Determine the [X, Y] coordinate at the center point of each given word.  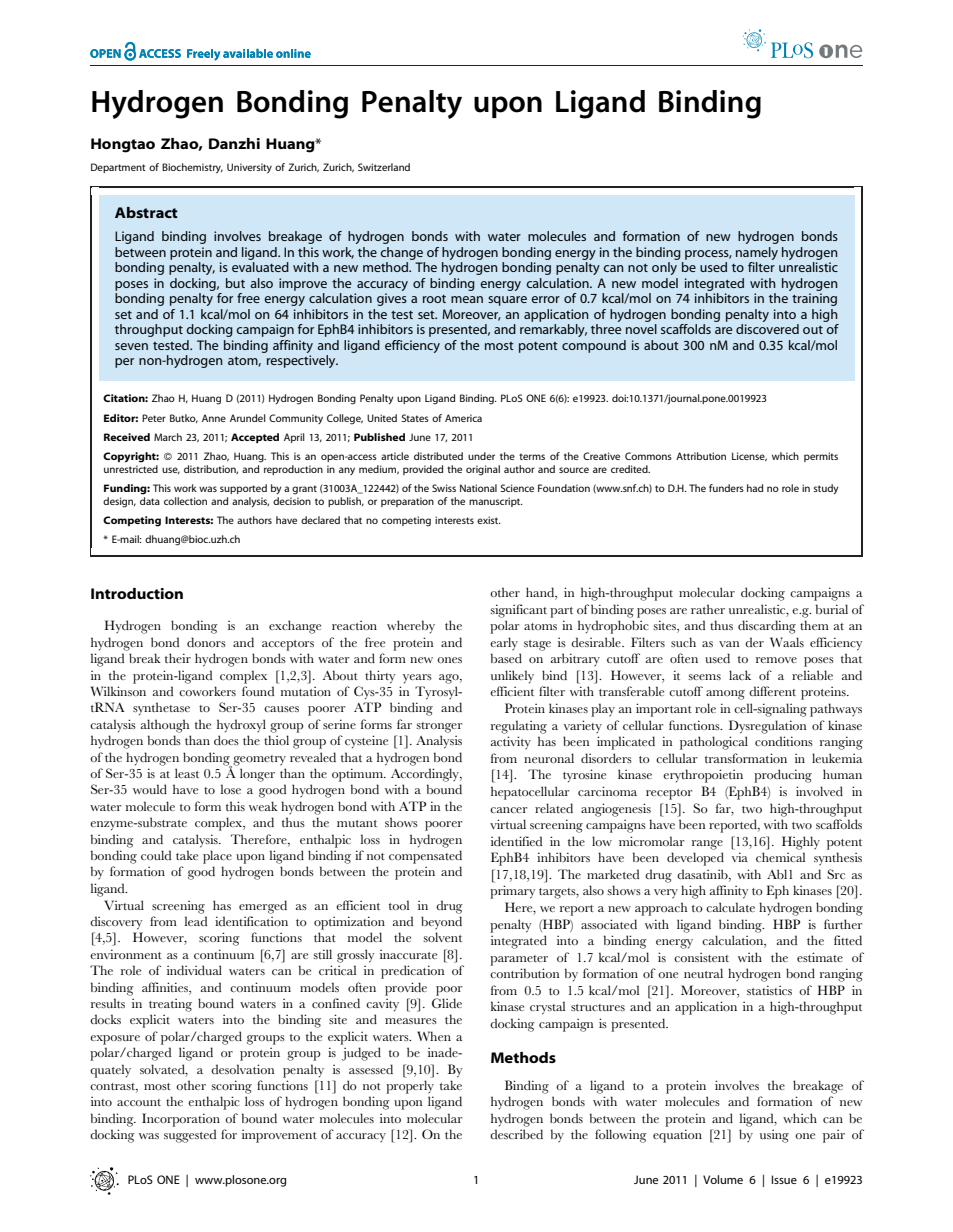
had [755, 488]
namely [757, 253]
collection [185, 501]
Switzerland [384, 167]
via [740, 857]
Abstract [146, 212]
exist [489, 520]
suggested [190, 1136]
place [217, 857]
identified [516, 841]
